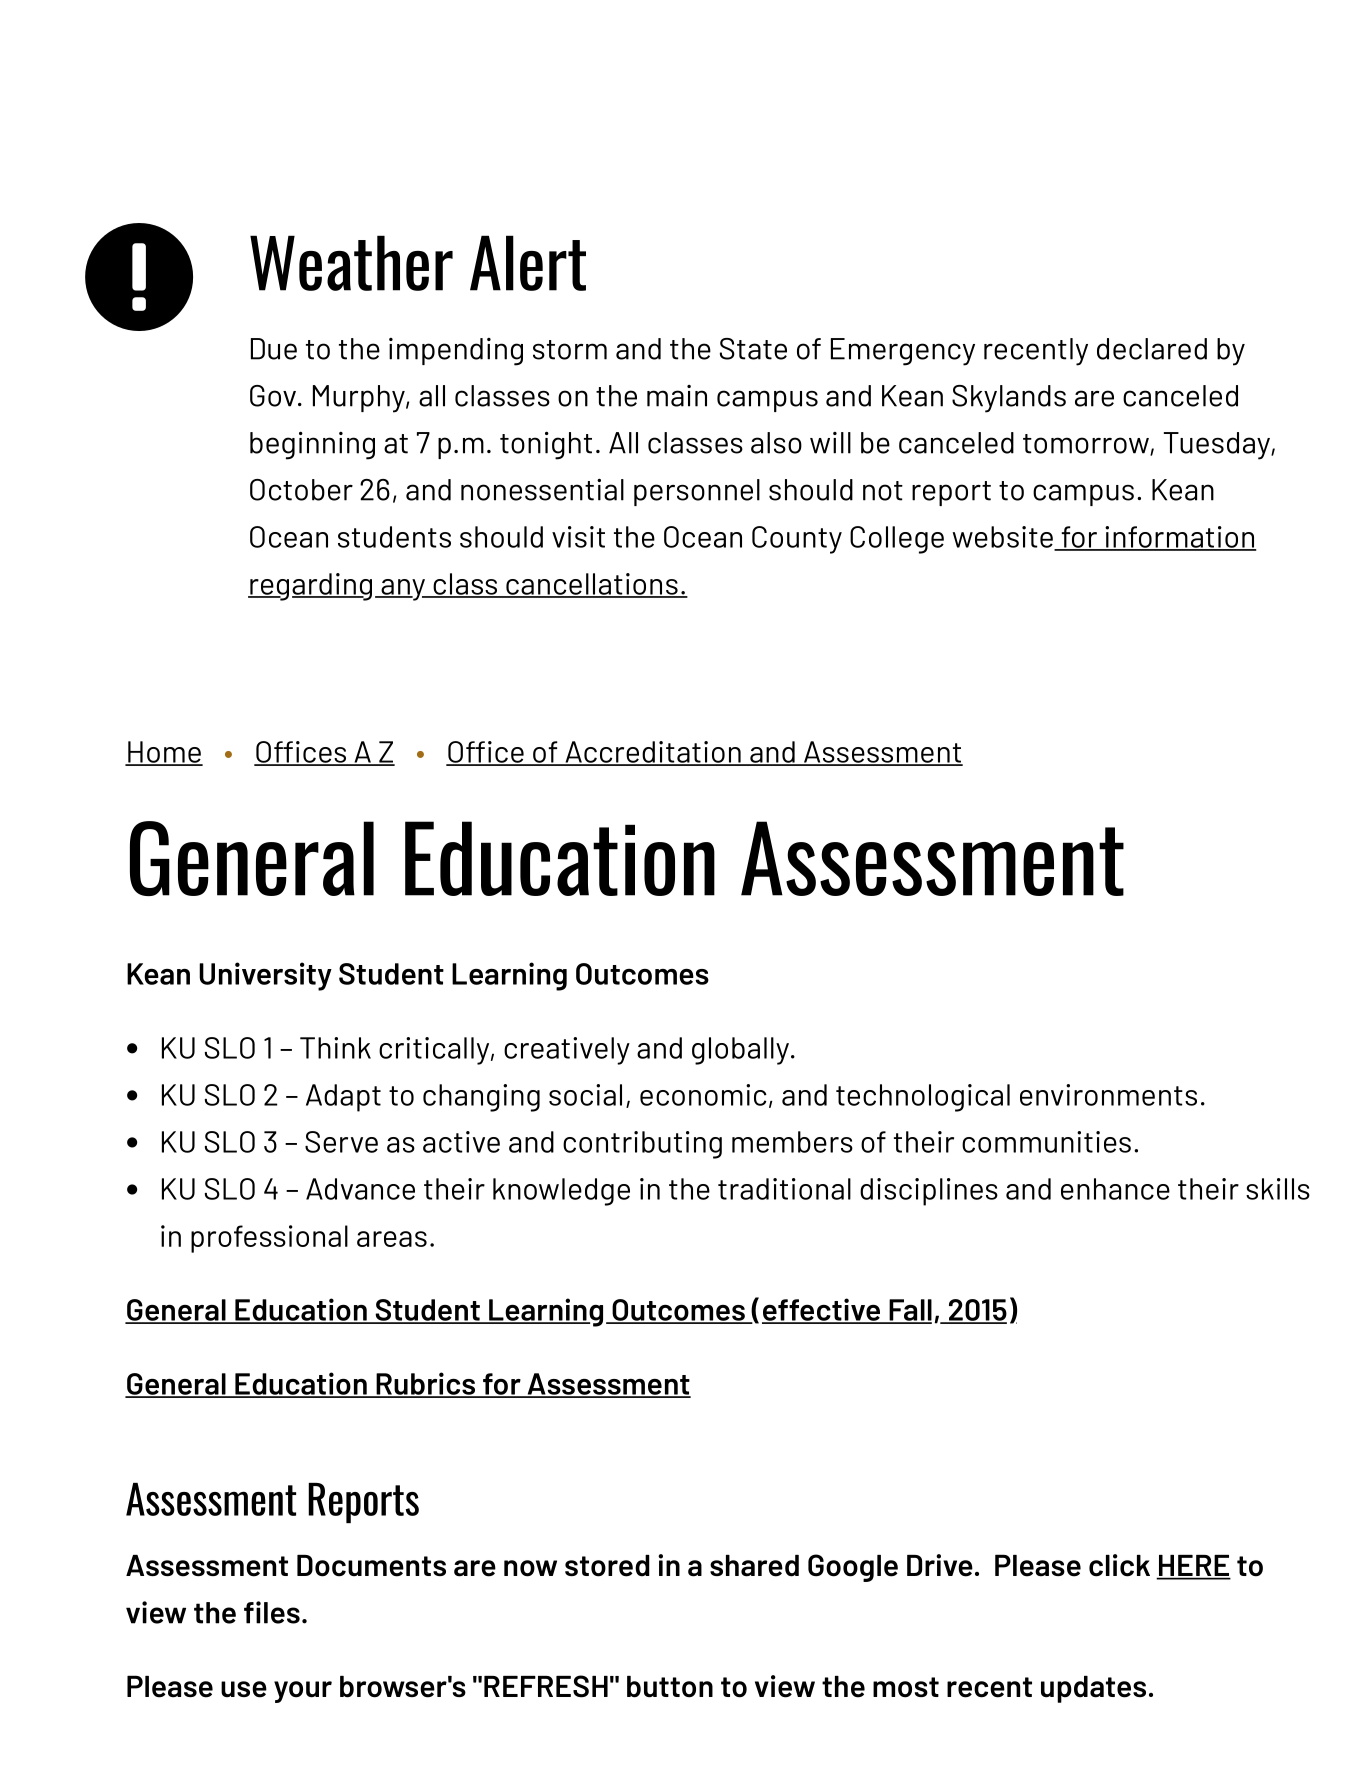 The image size is (1371, 1775). Describe the element at coordinates (343, 1098) in the page. I see `Adapt` at that location.
